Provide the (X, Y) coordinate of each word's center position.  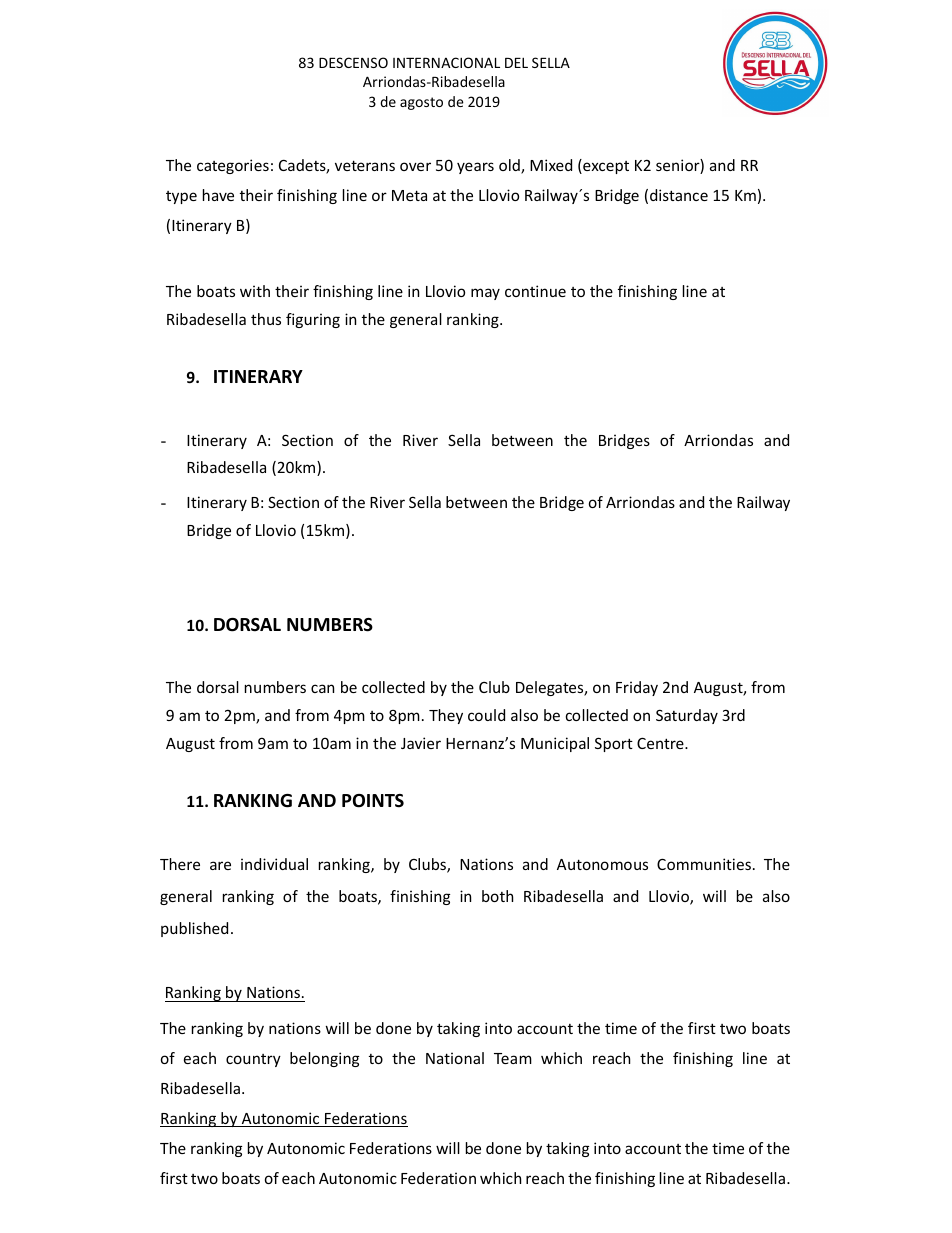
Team (513, 1058)
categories (233, 166)
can (322, 688)
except (605, 166)
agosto (421, 103)
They (446, 716)
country (253, 1060)
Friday (637, 688)
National (455, 1058)
